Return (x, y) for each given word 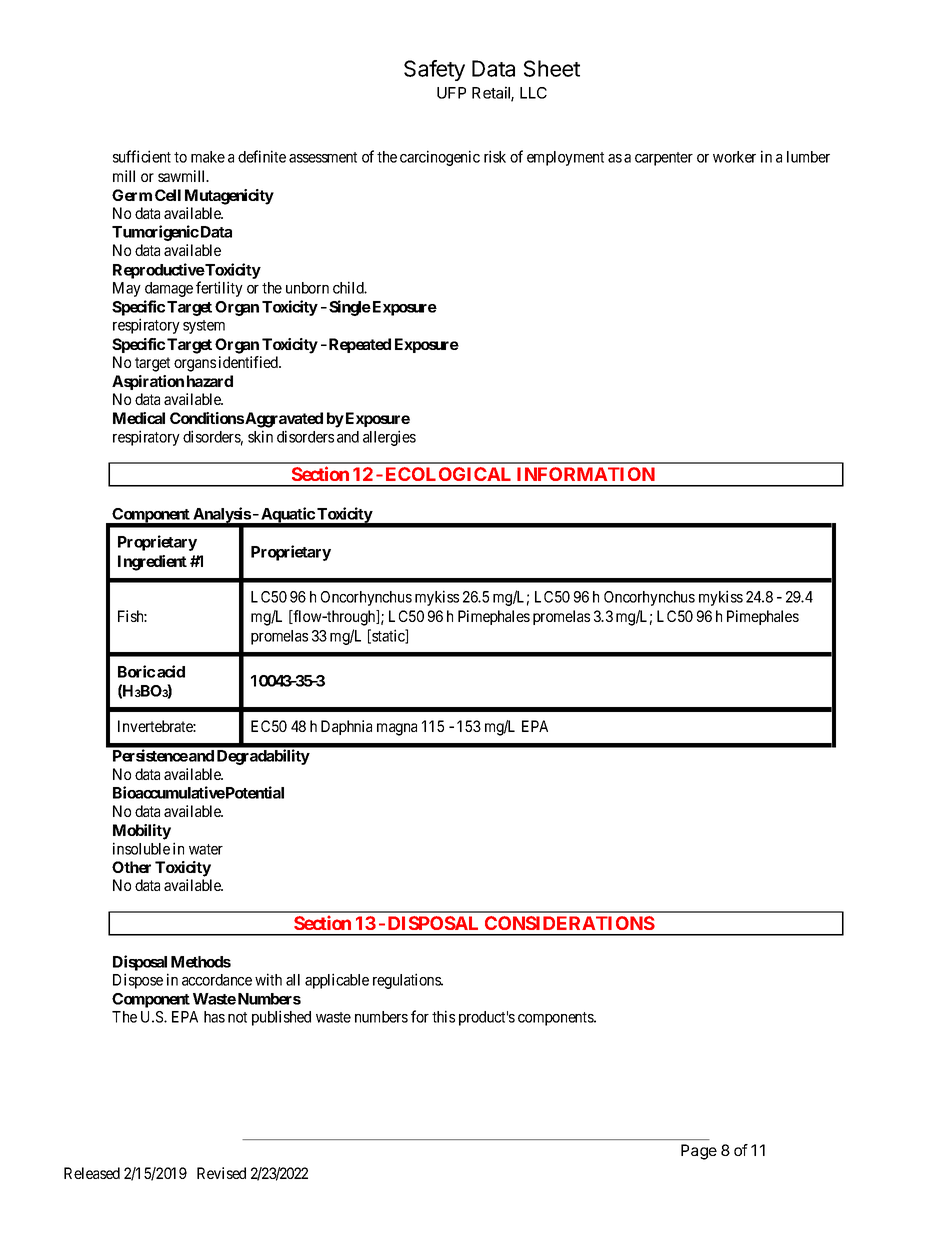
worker (734, 157)
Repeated (360, 345)
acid (171, 671)
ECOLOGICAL (448, 474)
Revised (221, 1173)
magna (397, 729)
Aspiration (148, 382)
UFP (451, 93)
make (208, 157)
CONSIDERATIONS (570, 923)
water (206, 849)
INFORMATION (586, 474)
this (443, 1016)
